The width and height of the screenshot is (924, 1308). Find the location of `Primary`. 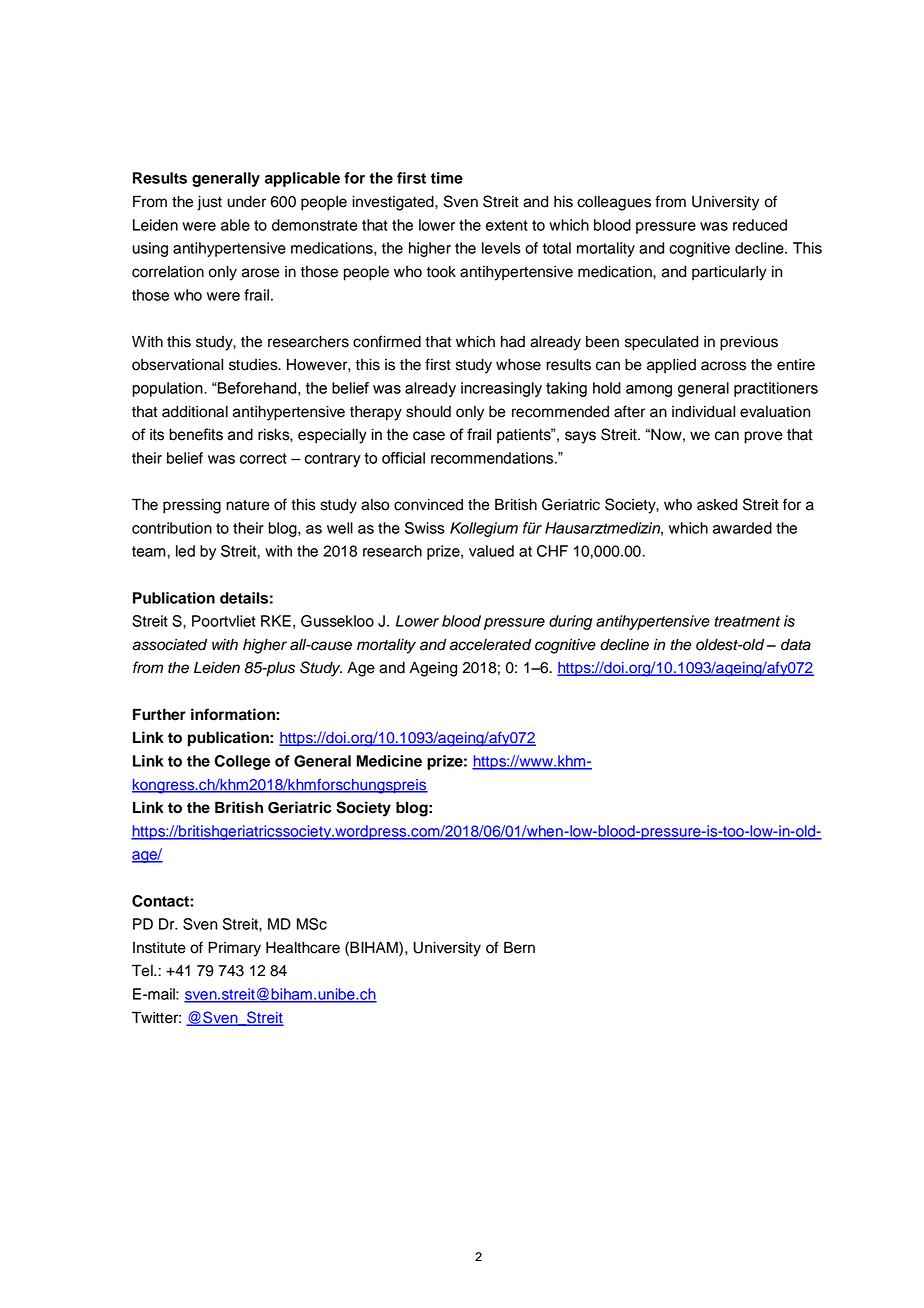

Primary is located at coordinates (234, 949).
